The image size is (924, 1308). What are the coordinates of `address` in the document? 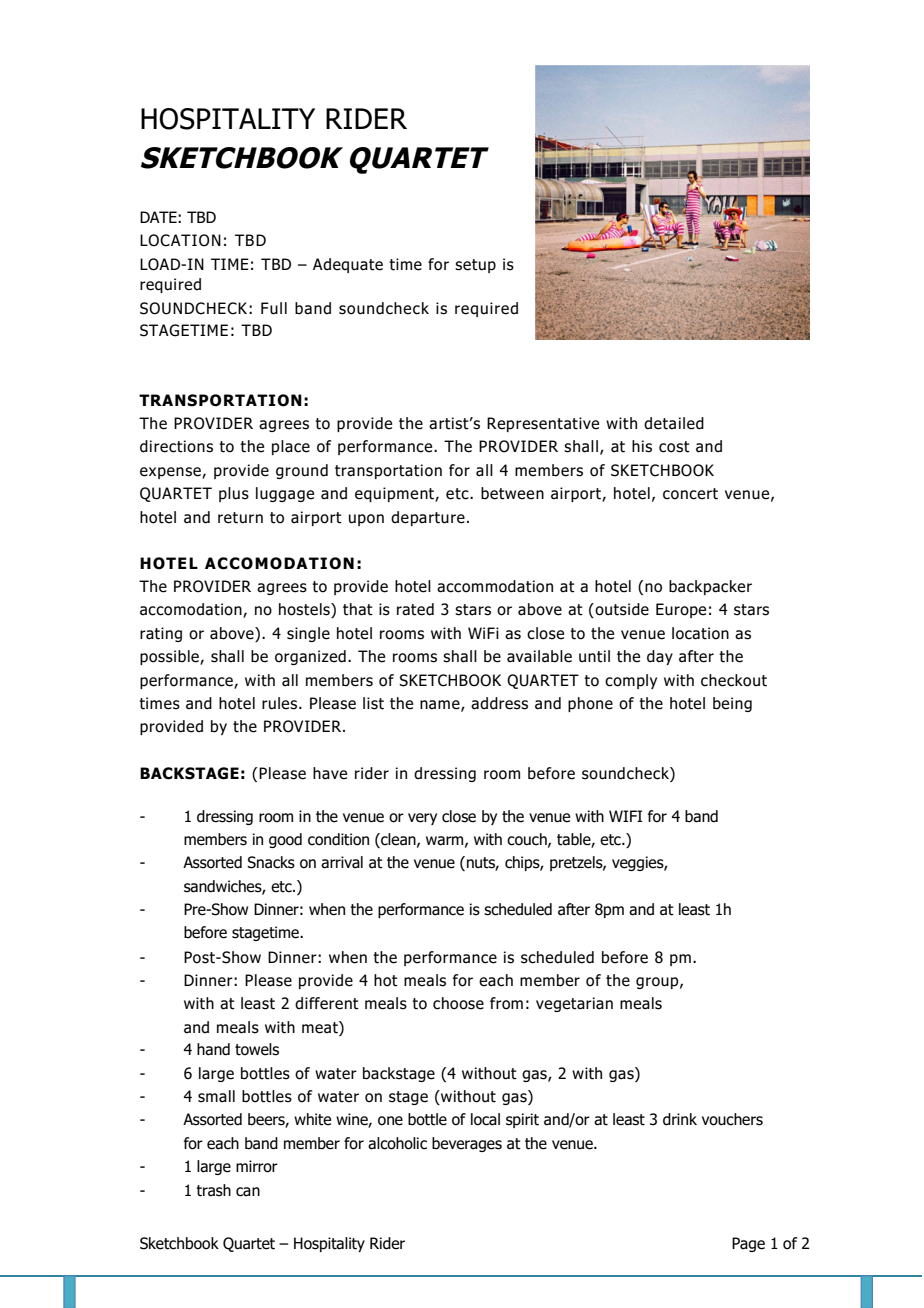 It's located at (499, 703).
